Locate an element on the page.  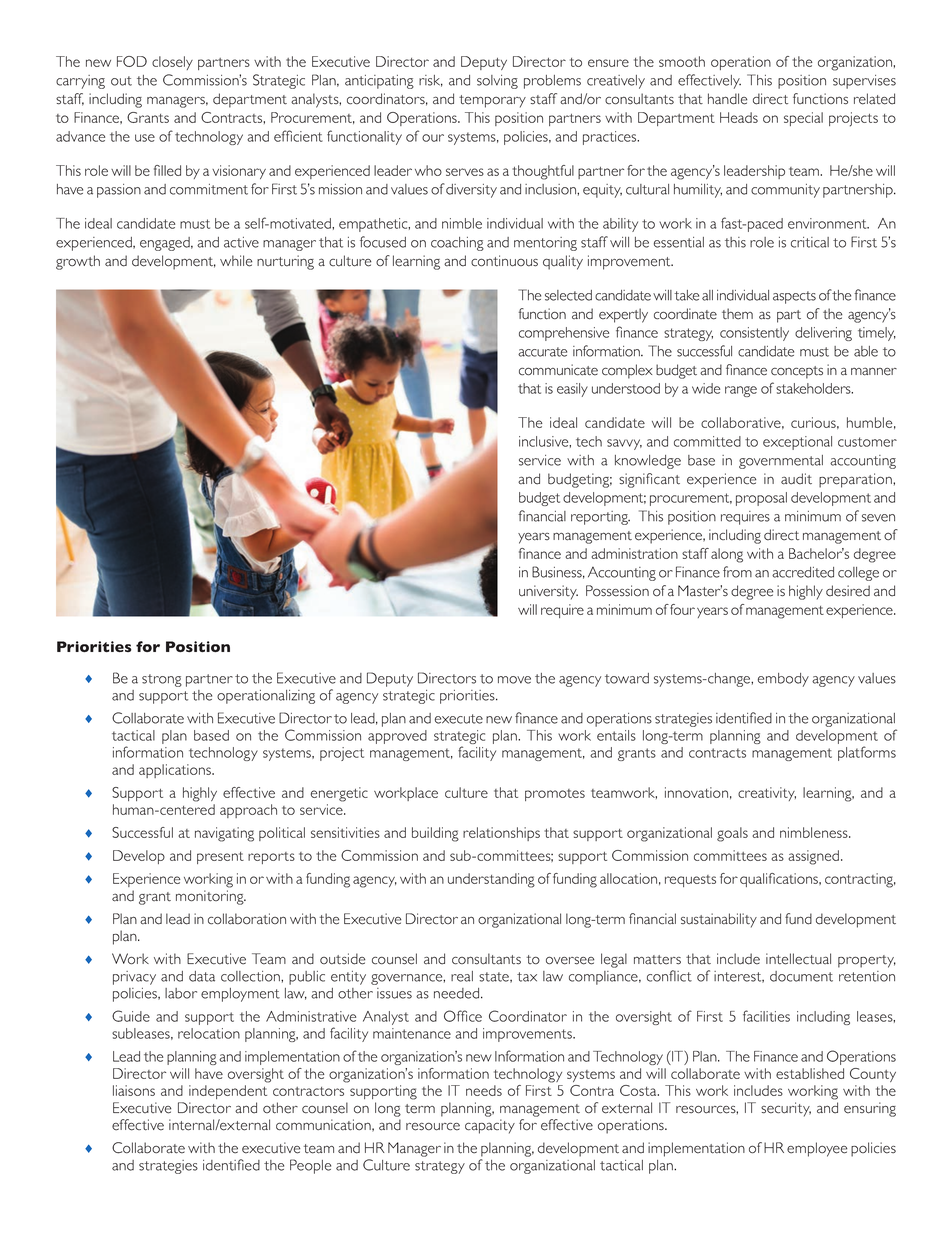
special is located at coordinates (803, 119).
